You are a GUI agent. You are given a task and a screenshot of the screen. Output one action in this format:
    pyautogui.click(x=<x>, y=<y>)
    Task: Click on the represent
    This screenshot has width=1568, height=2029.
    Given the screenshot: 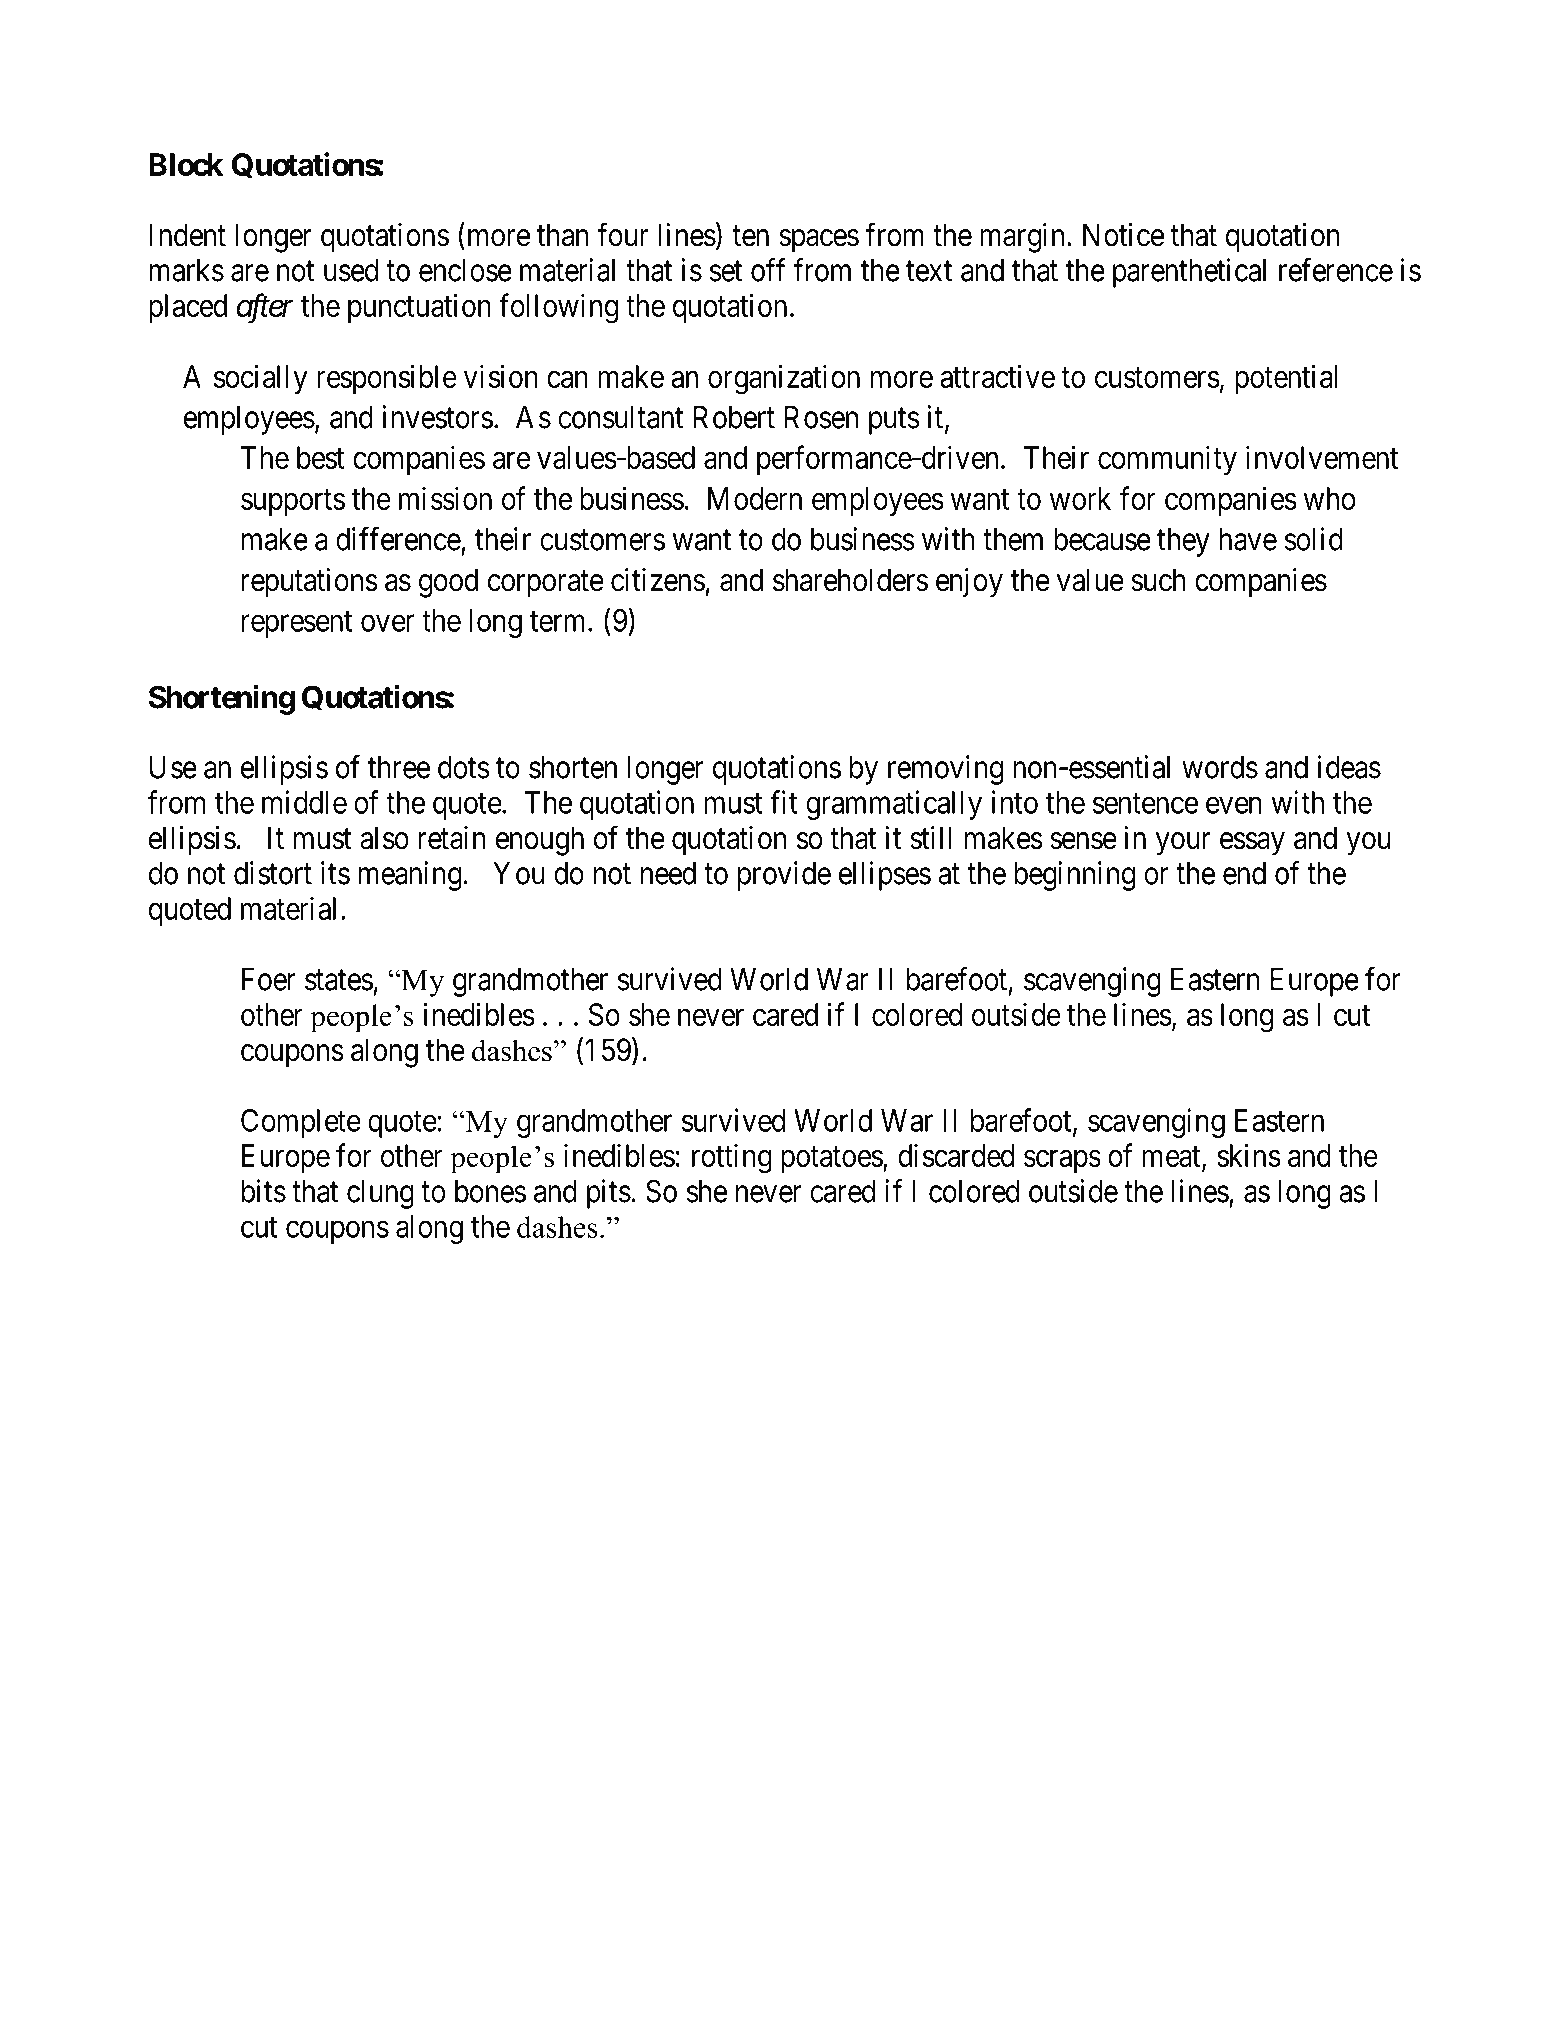 What is the action you would take?
    pyautogui.click(x=297, y=624)
